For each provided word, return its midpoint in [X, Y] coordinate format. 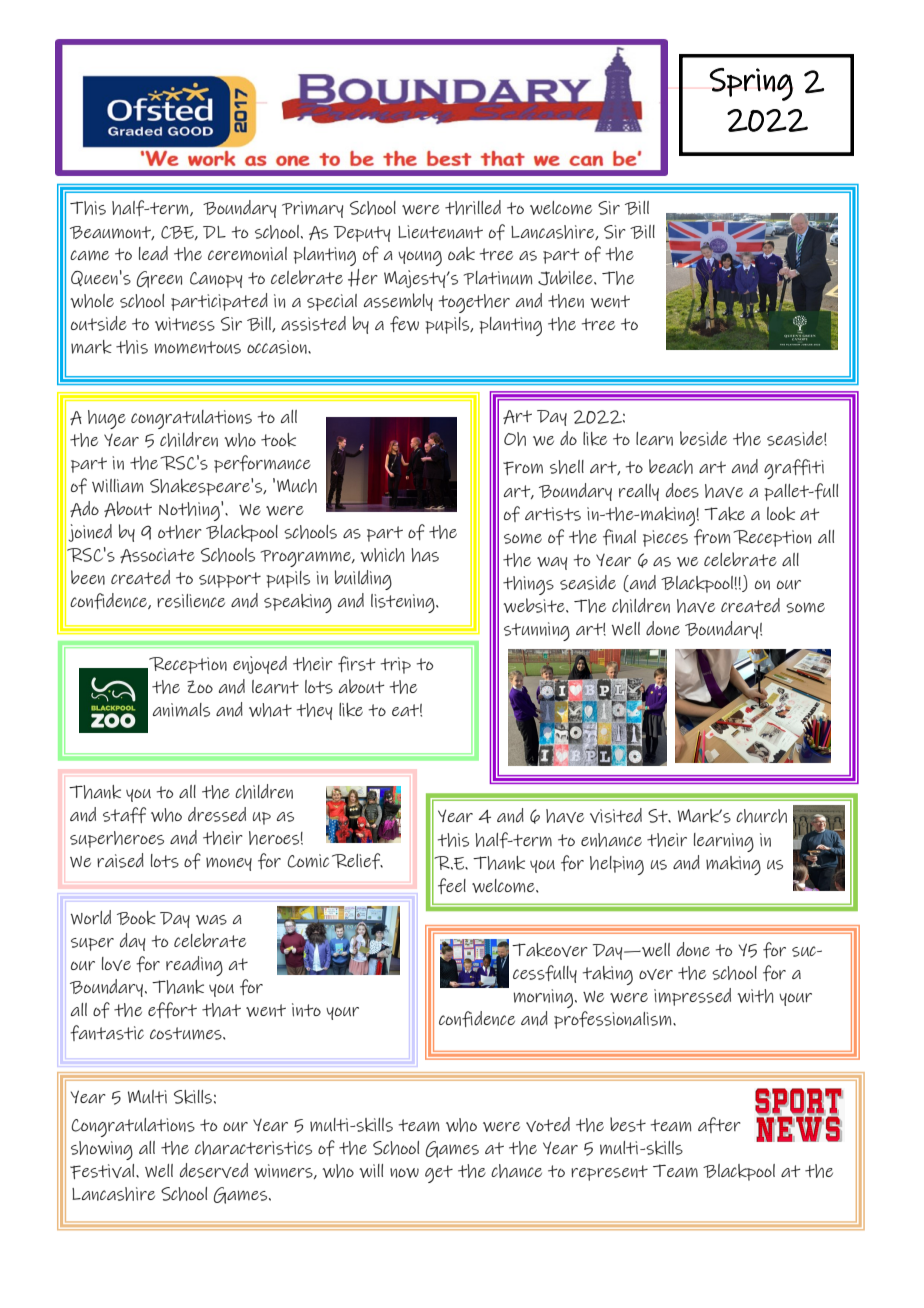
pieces [665, 538]
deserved [214, 1170]
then [566, 301]
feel [452, 886]
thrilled [473, 207]
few [404, 324]
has [425, 555]
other [180, 532]
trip [396, 665]
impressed [692, 997]
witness [185, 324]
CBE [178, 233]
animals [181, 710]
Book [136, 918]
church [761, 816]
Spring [751, 84]
